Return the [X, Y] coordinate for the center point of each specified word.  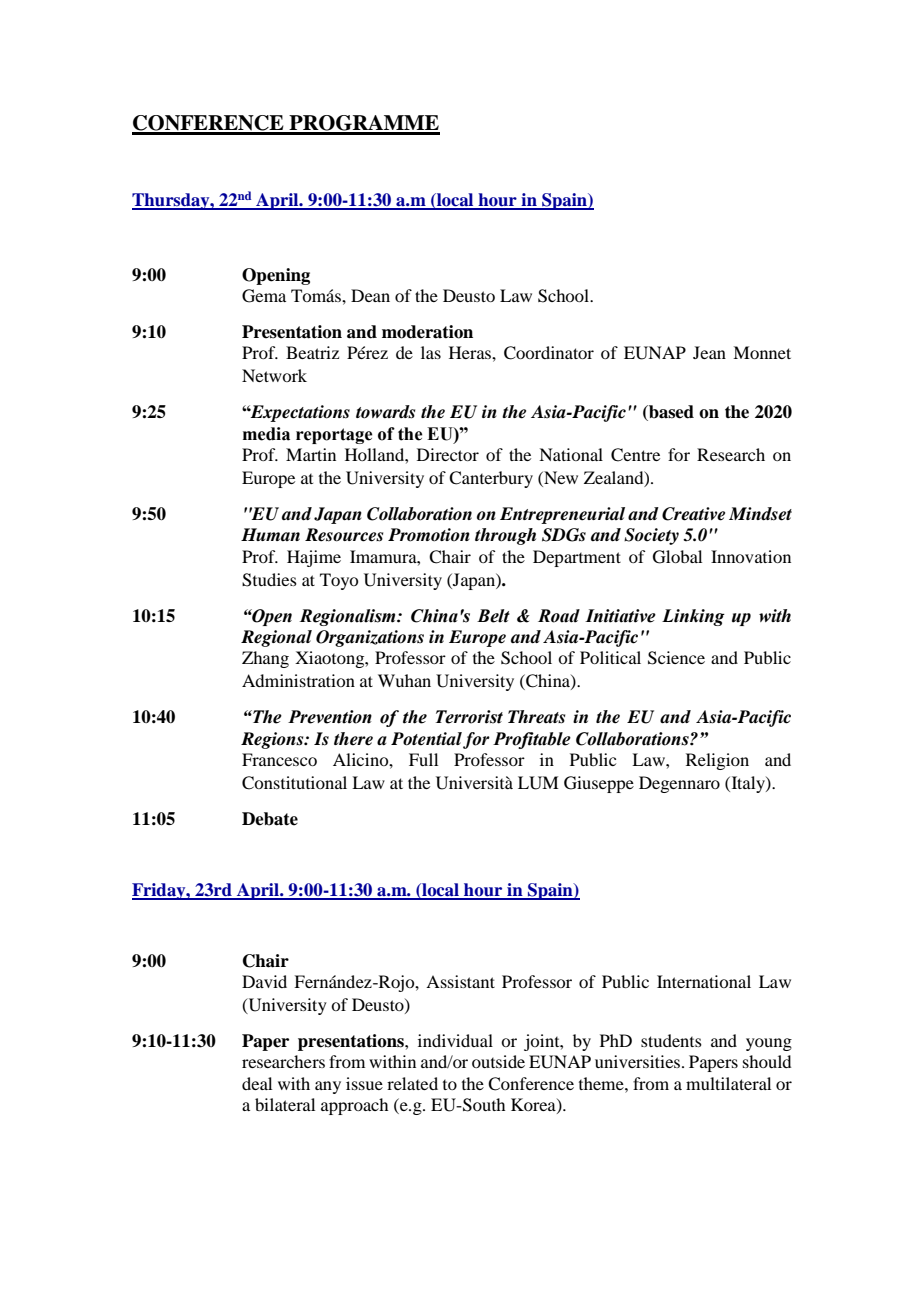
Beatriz [312, 352]
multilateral [728, 1083]
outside [498, 1061]
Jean [709, 352]
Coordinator [549, 353]
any [328, 1087]
